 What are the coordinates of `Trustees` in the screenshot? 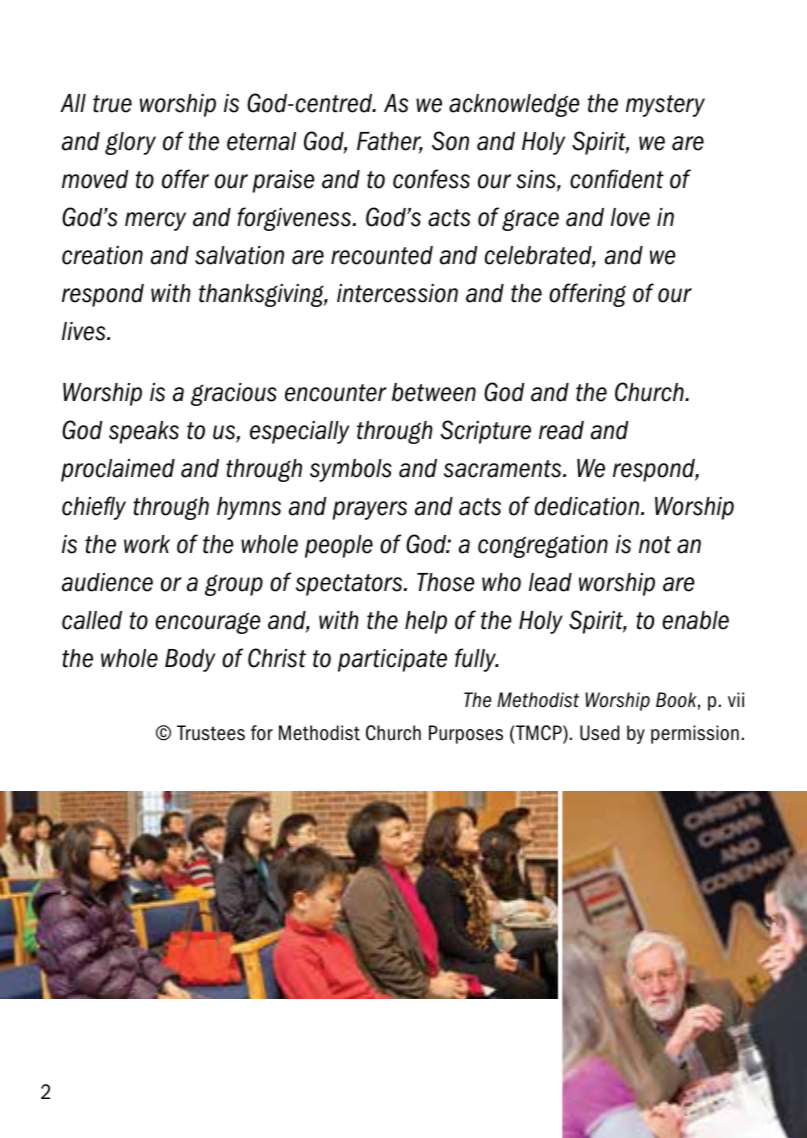 It's located at (211, 733).
